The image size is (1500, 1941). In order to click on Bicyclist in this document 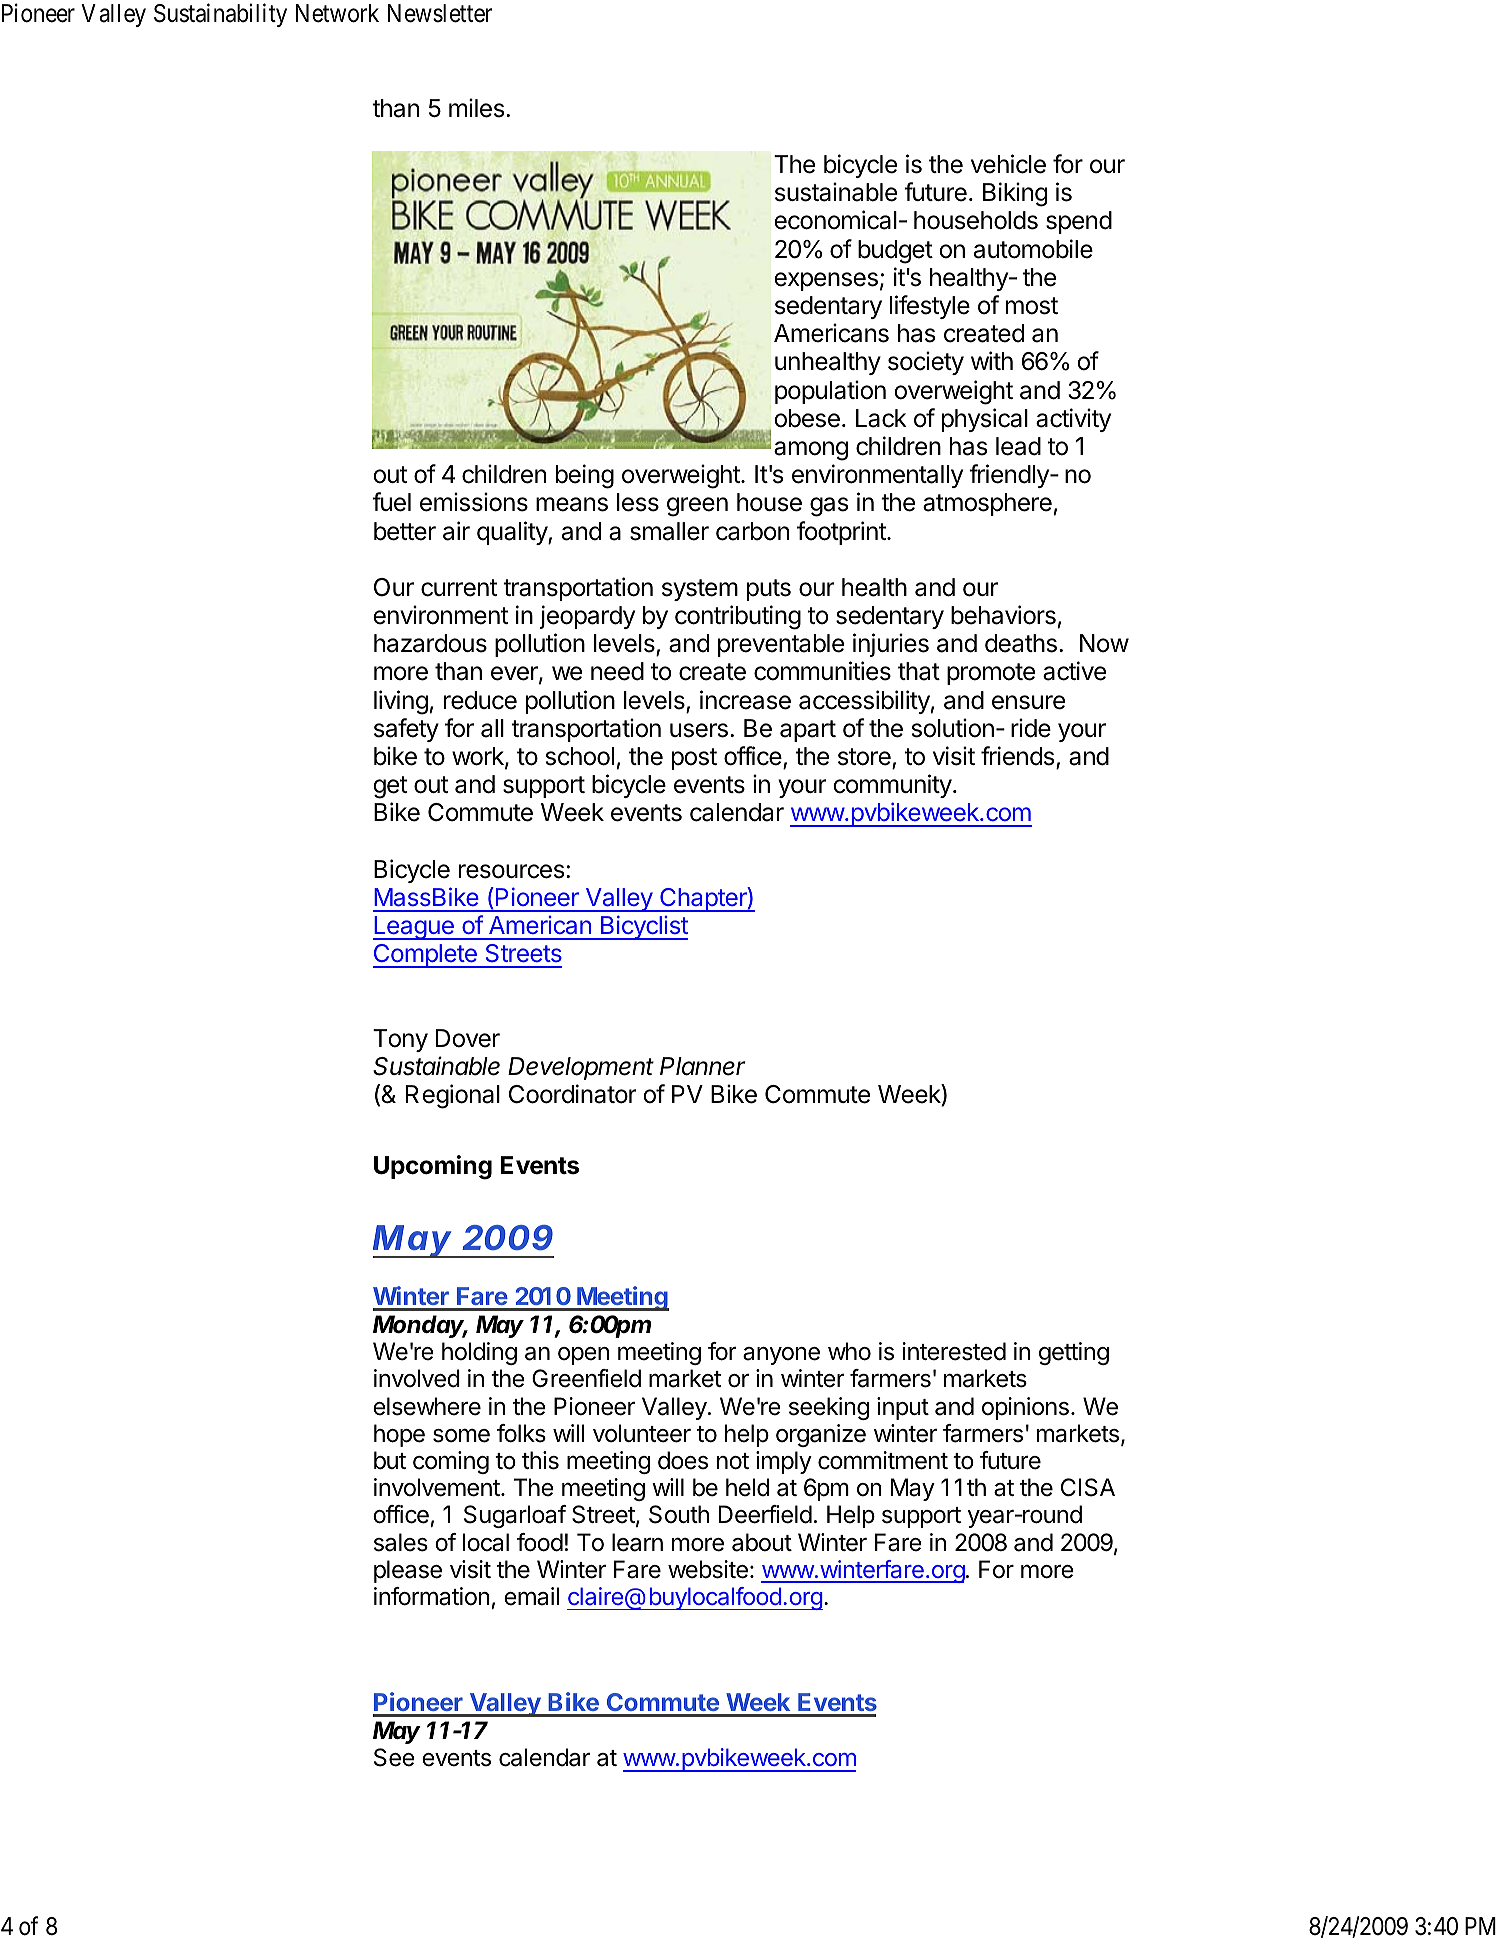, I will do `click(643, 927)`.
